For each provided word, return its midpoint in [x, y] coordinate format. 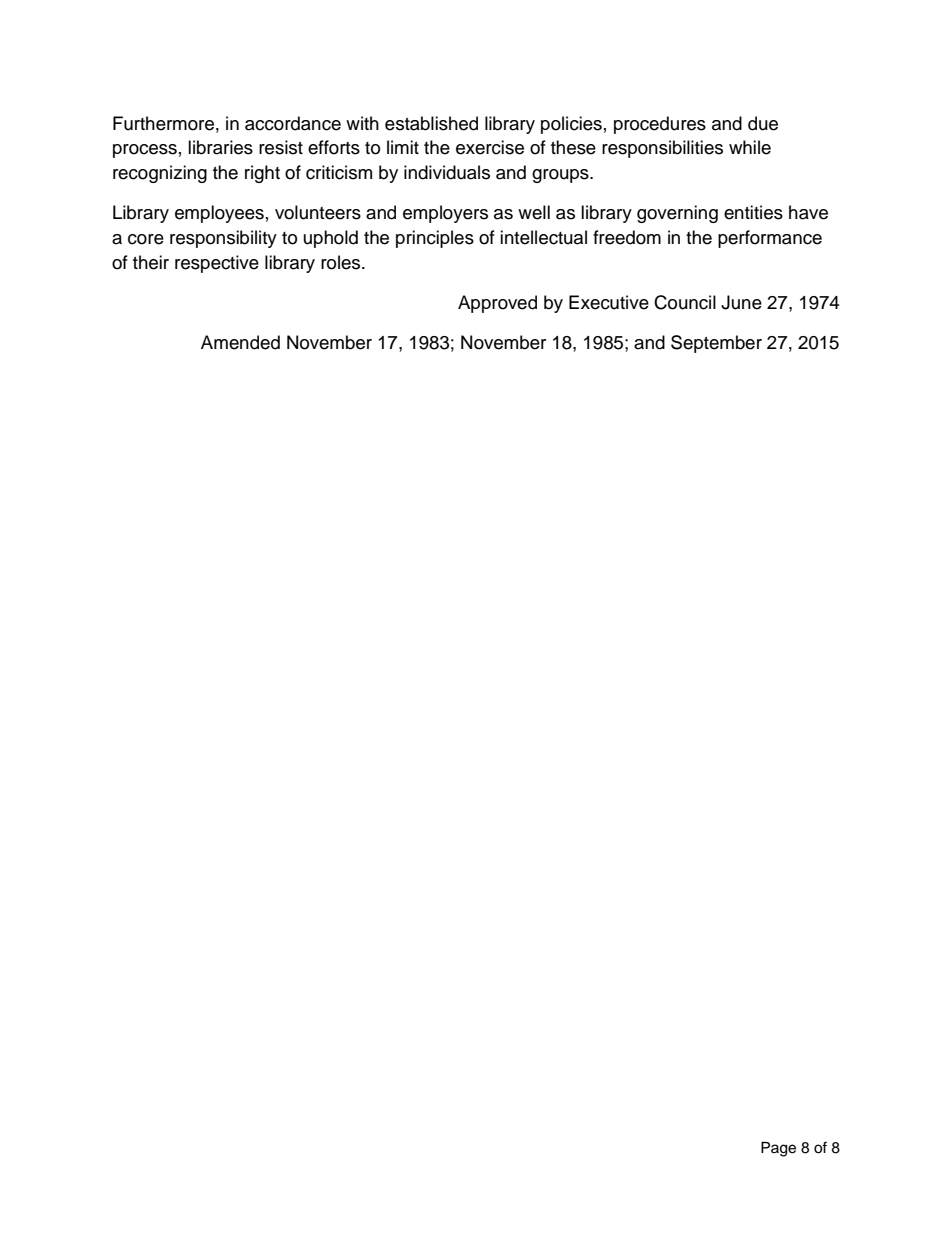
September [716, 344]
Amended [240, 342]
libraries [220, 147]
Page [778, 1149]
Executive [609, 302]
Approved [497, 304]
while [750, 147]
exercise [490, 147]
